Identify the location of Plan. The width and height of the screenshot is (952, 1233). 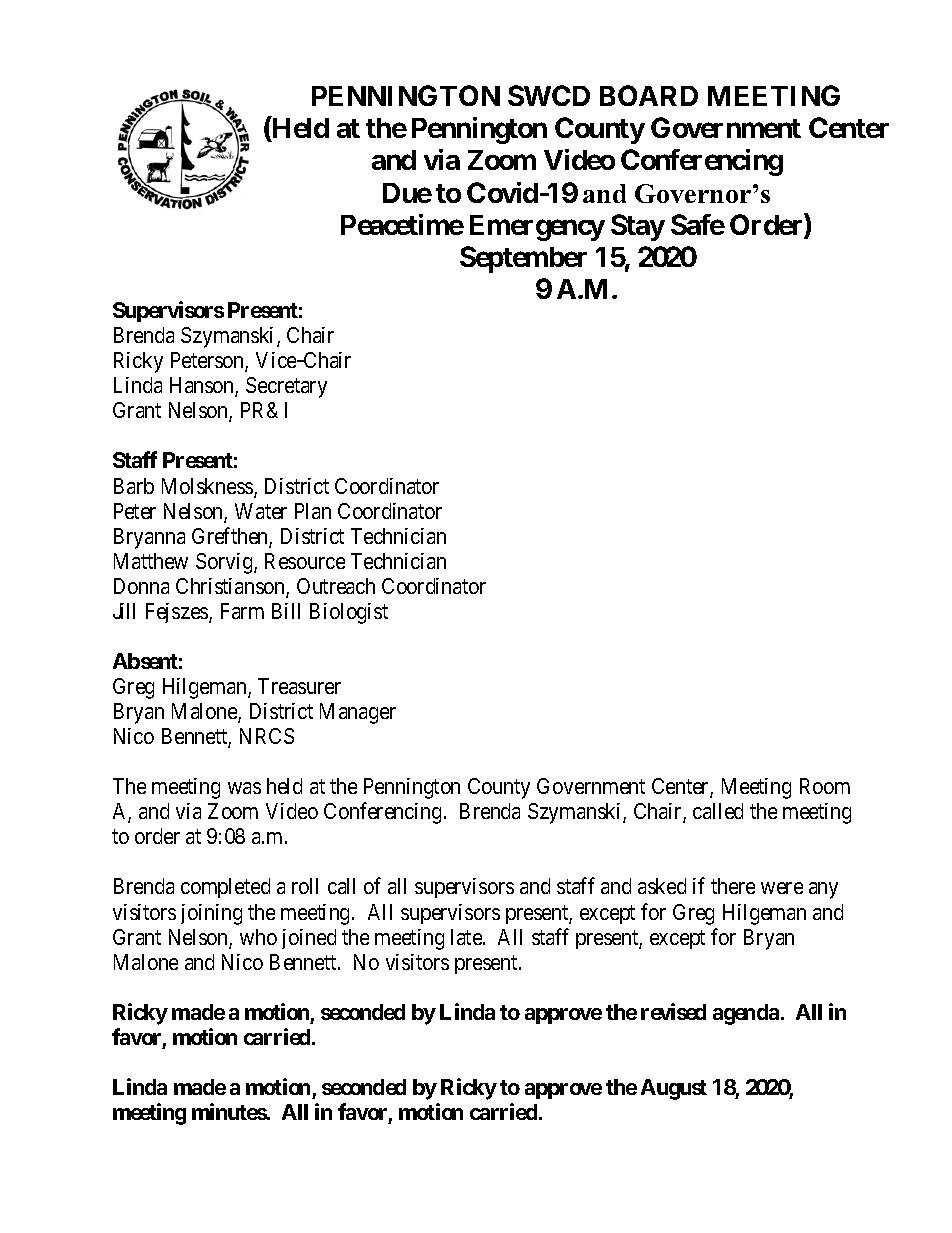
(313, 511).
